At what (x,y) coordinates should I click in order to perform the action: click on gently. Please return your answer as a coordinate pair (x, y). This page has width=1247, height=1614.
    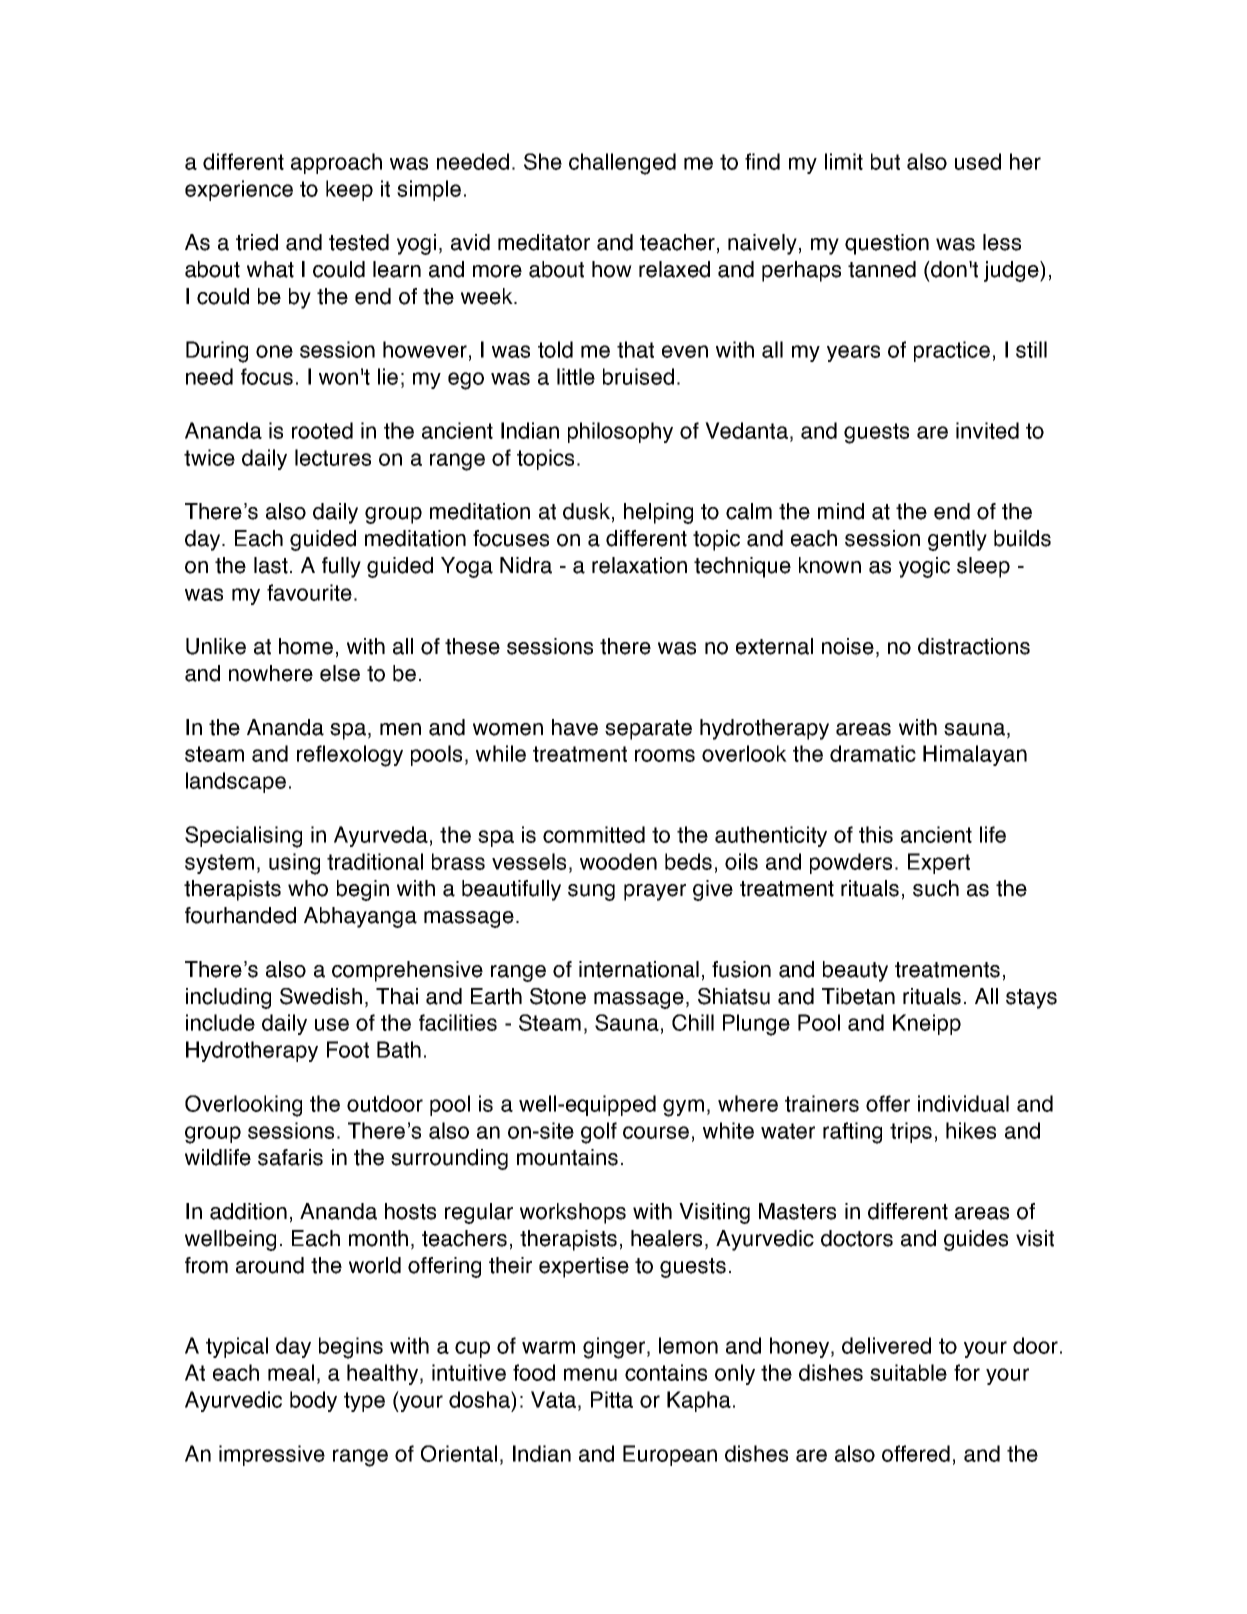
    Looking at the image, I should click on (957, 540).
